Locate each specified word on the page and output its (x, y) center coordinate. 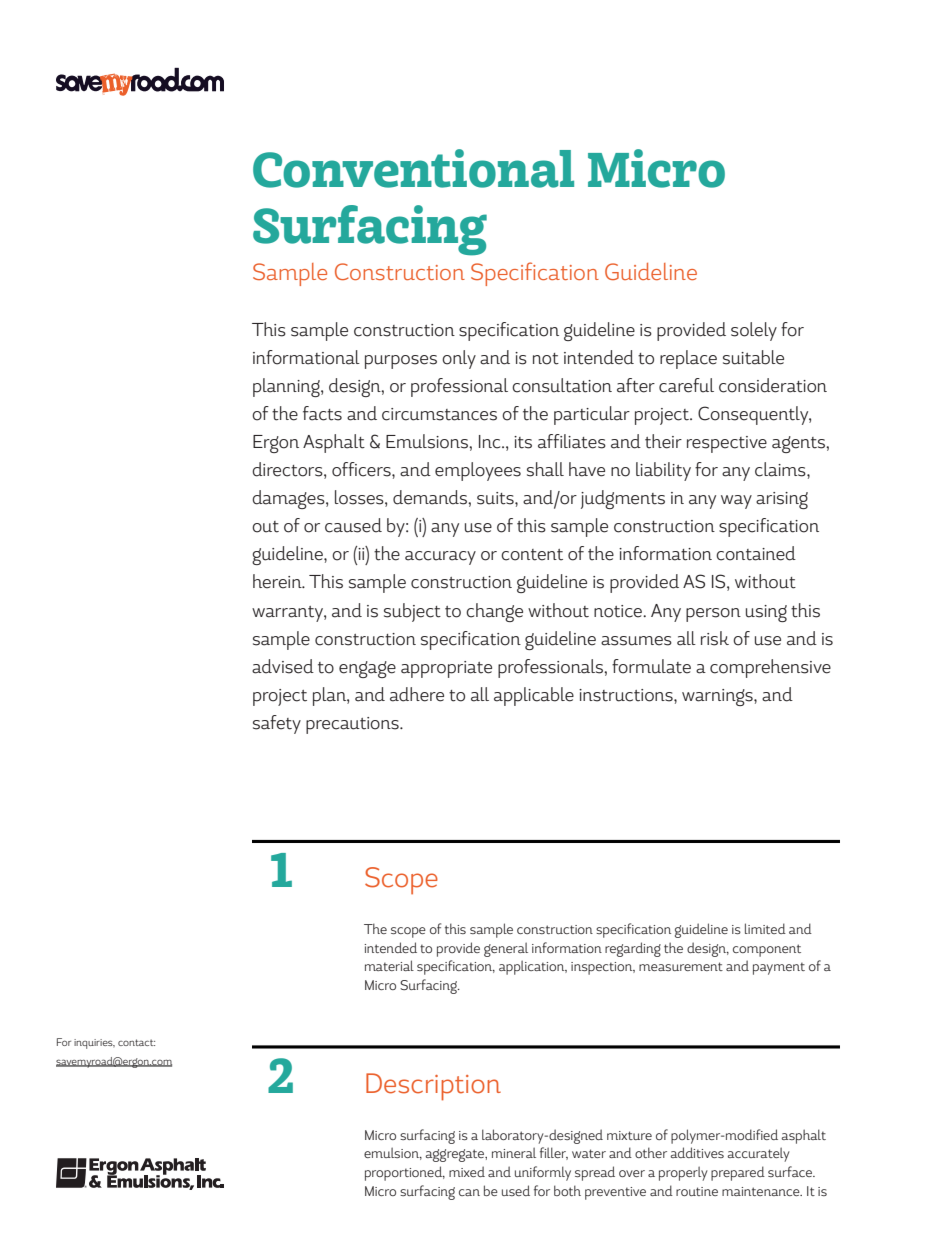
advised (283, 666)
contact (136, 1042)
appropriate (446, 669)
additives (697, 1152)
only (459, 359)
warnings (718, 697)
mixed (467, 1171)
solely (754, 331)
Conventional (413, 168)
